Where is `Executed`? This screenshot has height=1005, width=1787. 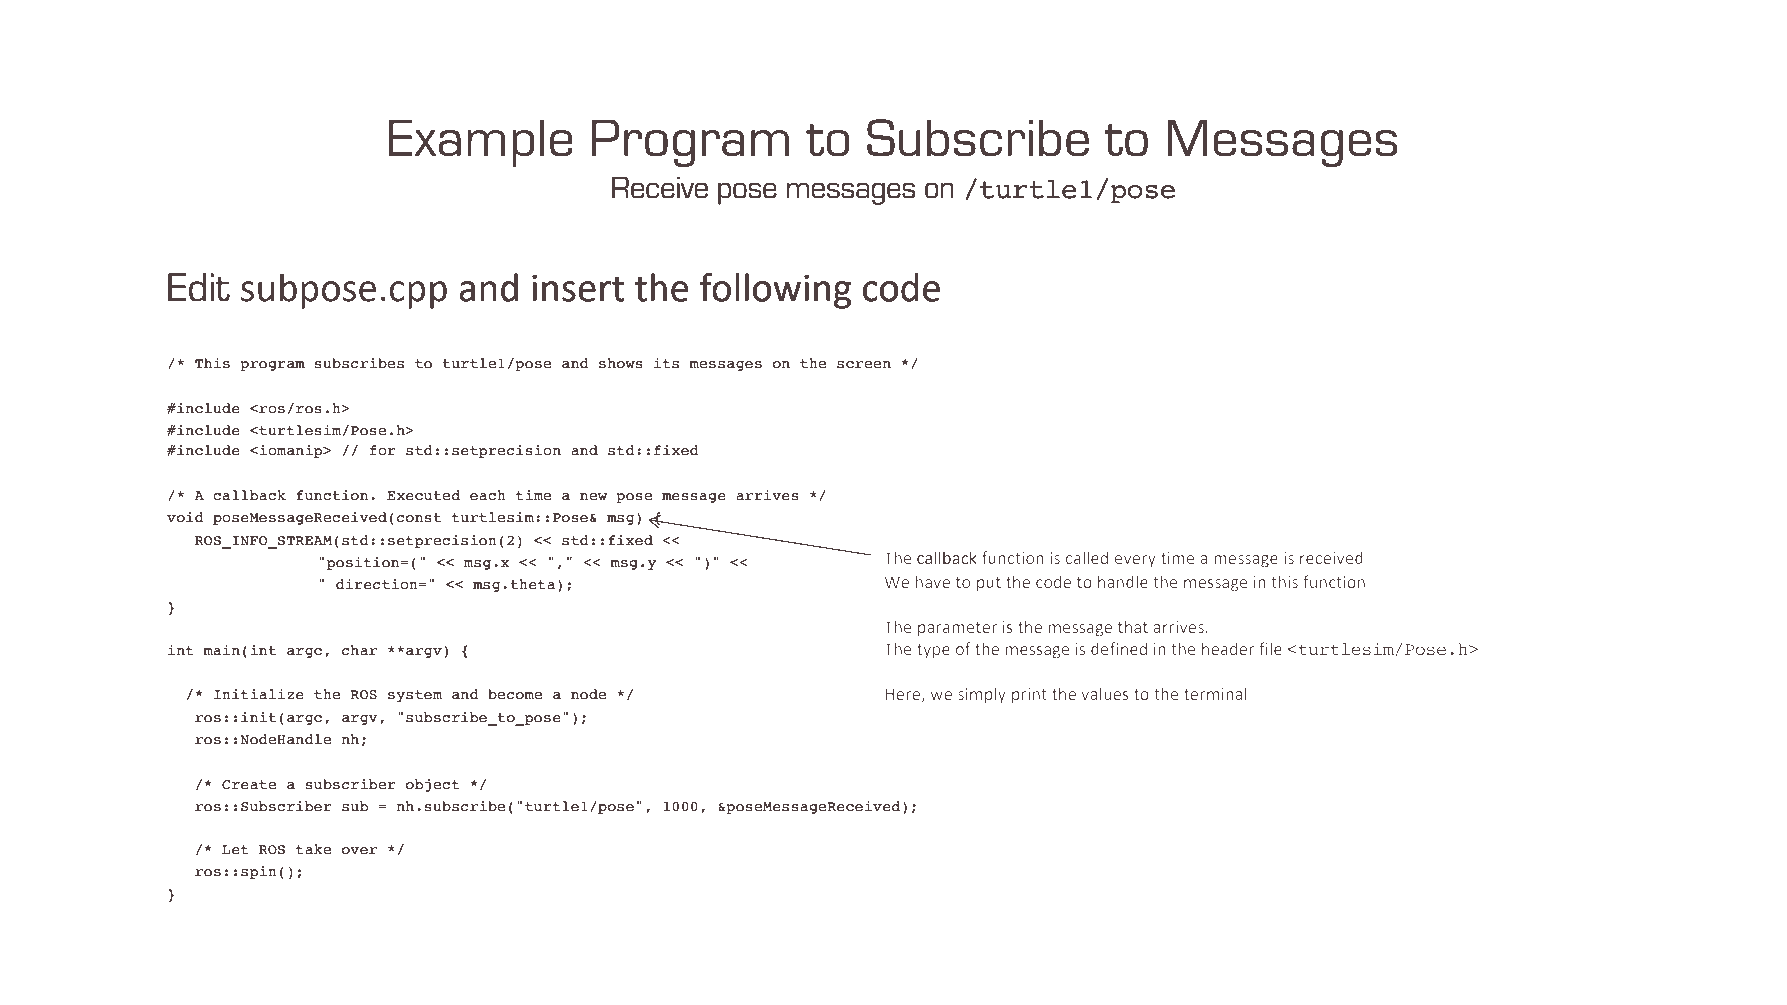
Executed is located at coordinates (423, 495).
